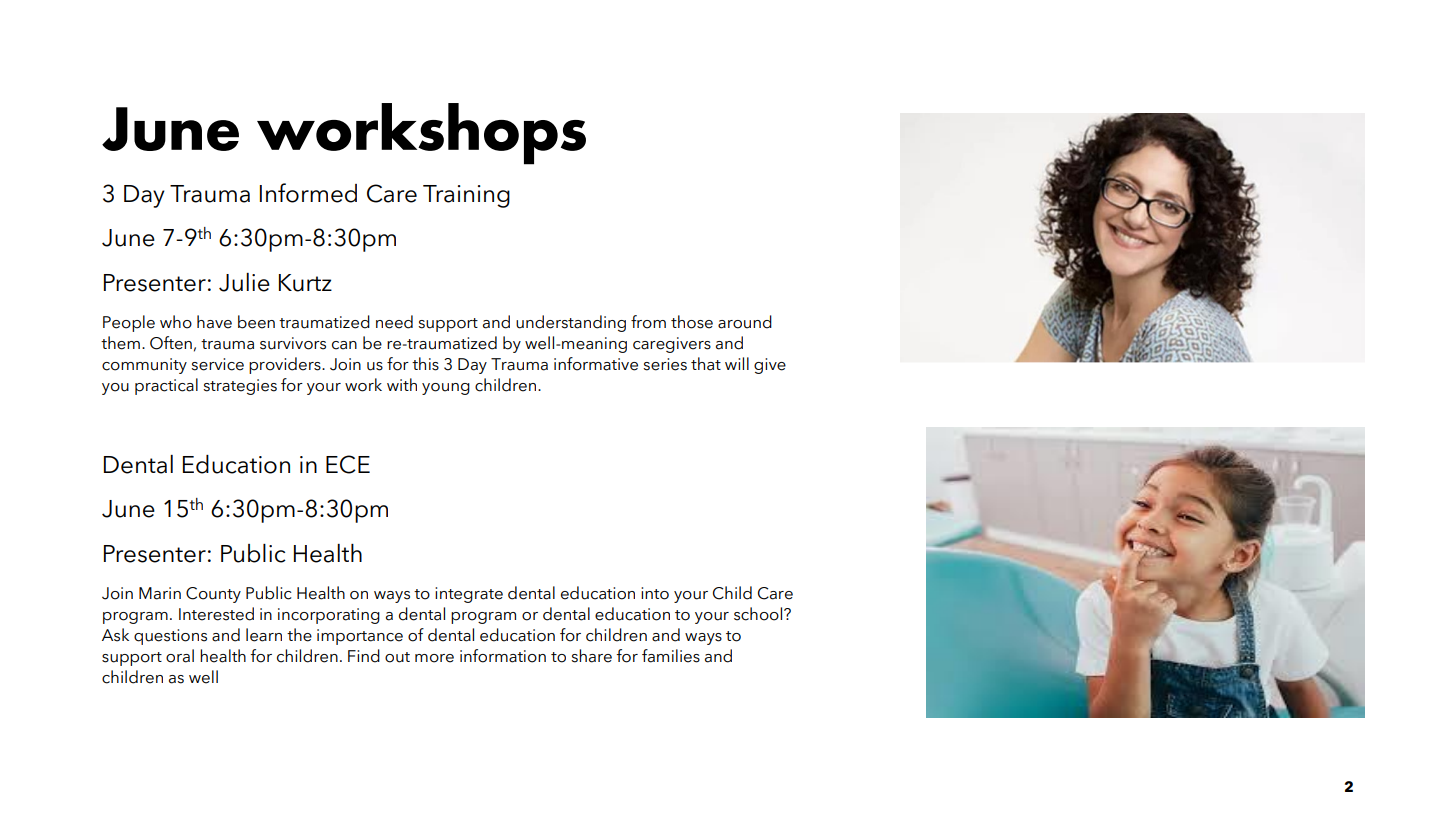  Describe the element at coordinates (166, 386) in the image. I see `practical` at that location.
